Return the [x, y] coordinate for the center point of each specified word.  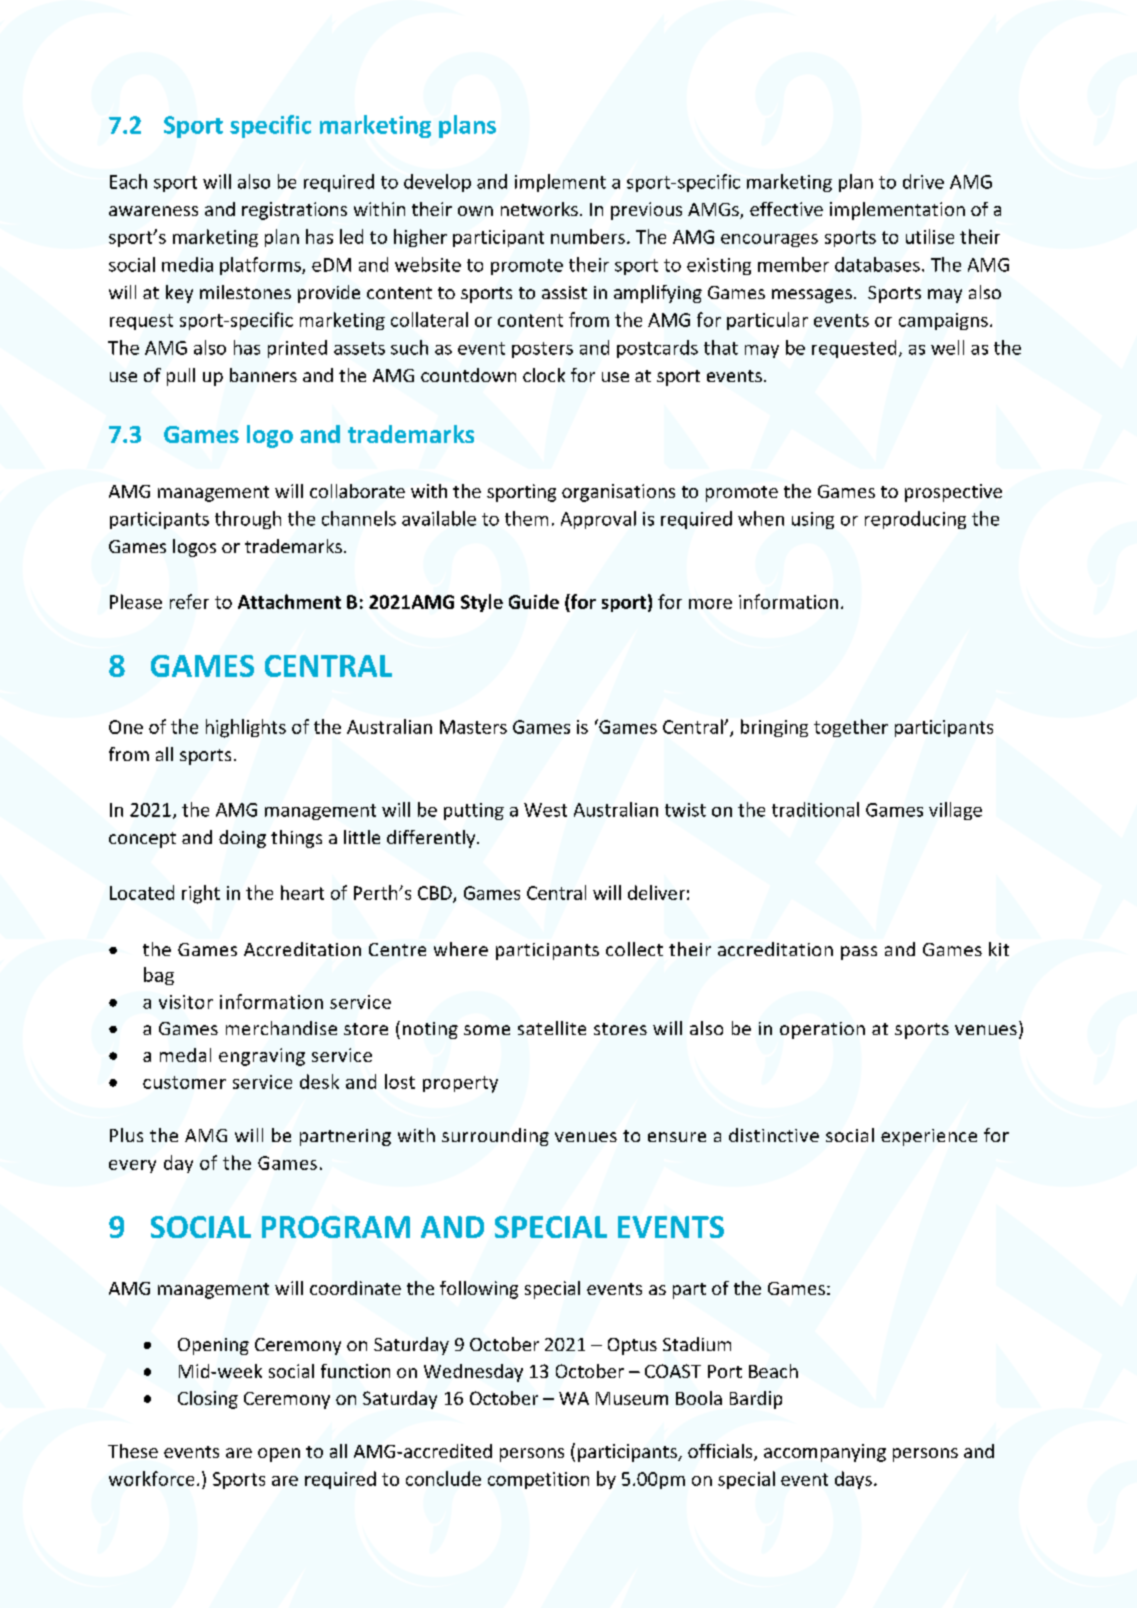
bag [159, 976]
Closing [208, 1400]
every [132, 1166]
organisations [618, 493]
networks [539, 209]
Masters [473, 727]
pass [859, 953]
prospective [953, 493]
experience [929, 1137]
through [248, 520]
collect [634, 949]
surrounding [495, 1137]
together [851, 728]
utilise [930, 236]
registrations [294, 211]
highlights [246, 728]
